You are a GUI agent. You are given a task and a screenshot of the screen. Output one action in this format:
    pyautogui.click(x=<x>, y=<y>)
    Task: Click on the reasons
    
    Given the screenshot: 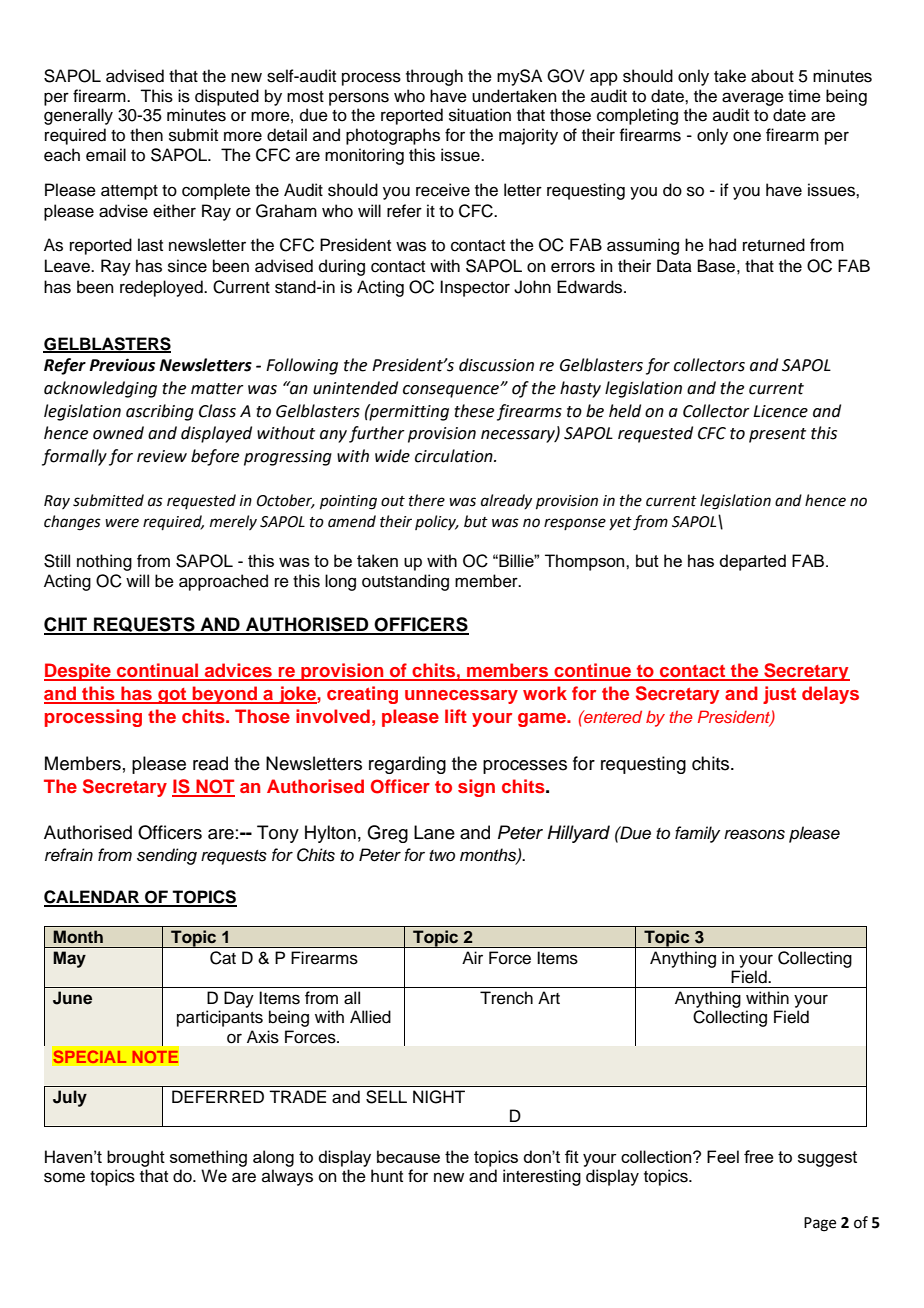 What is the action you would take?
    pyautogui.click(x=754, y=834)
